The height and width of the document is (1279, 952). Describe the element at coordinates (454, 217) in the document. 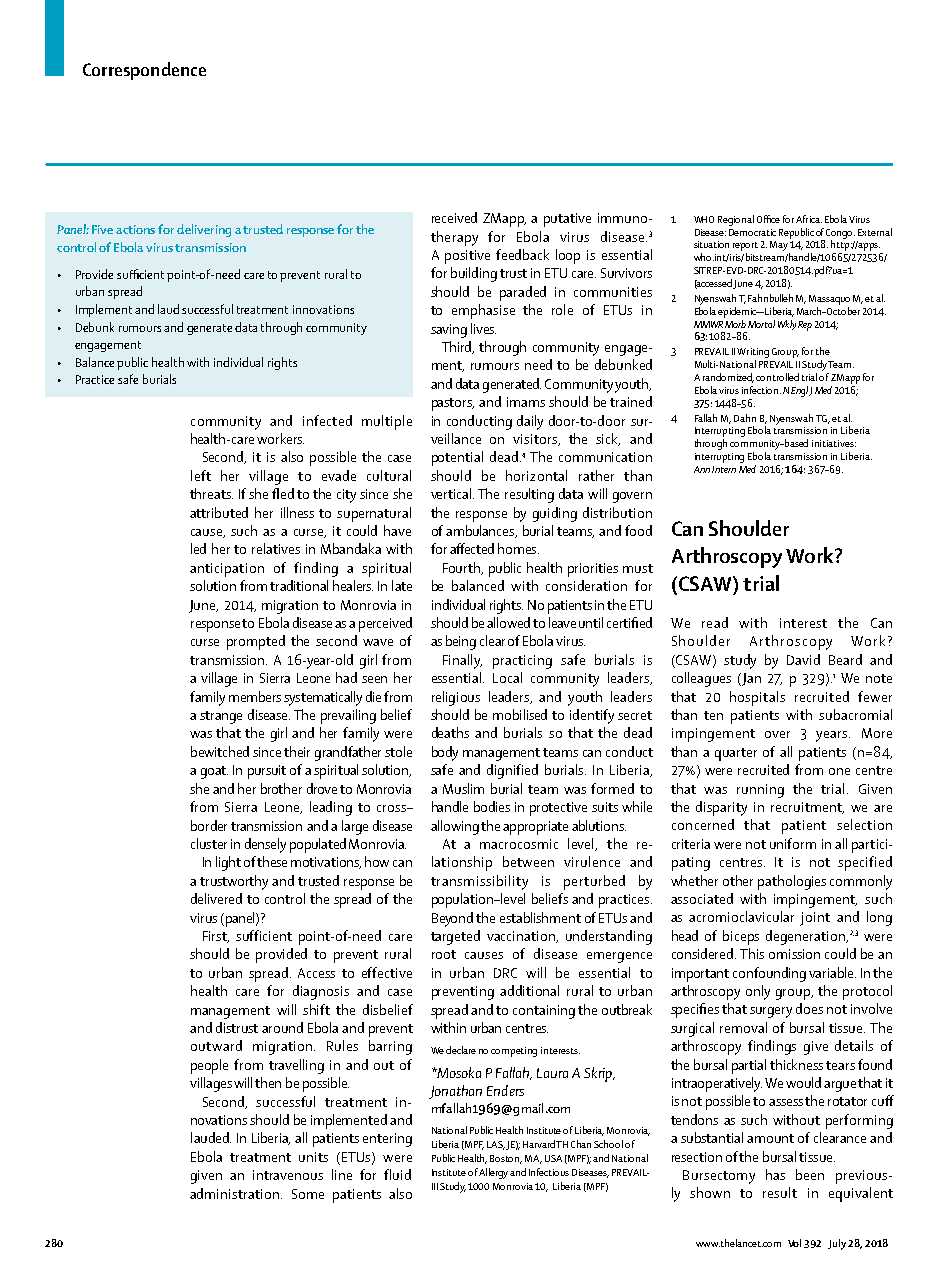

I see `received` at that location.
